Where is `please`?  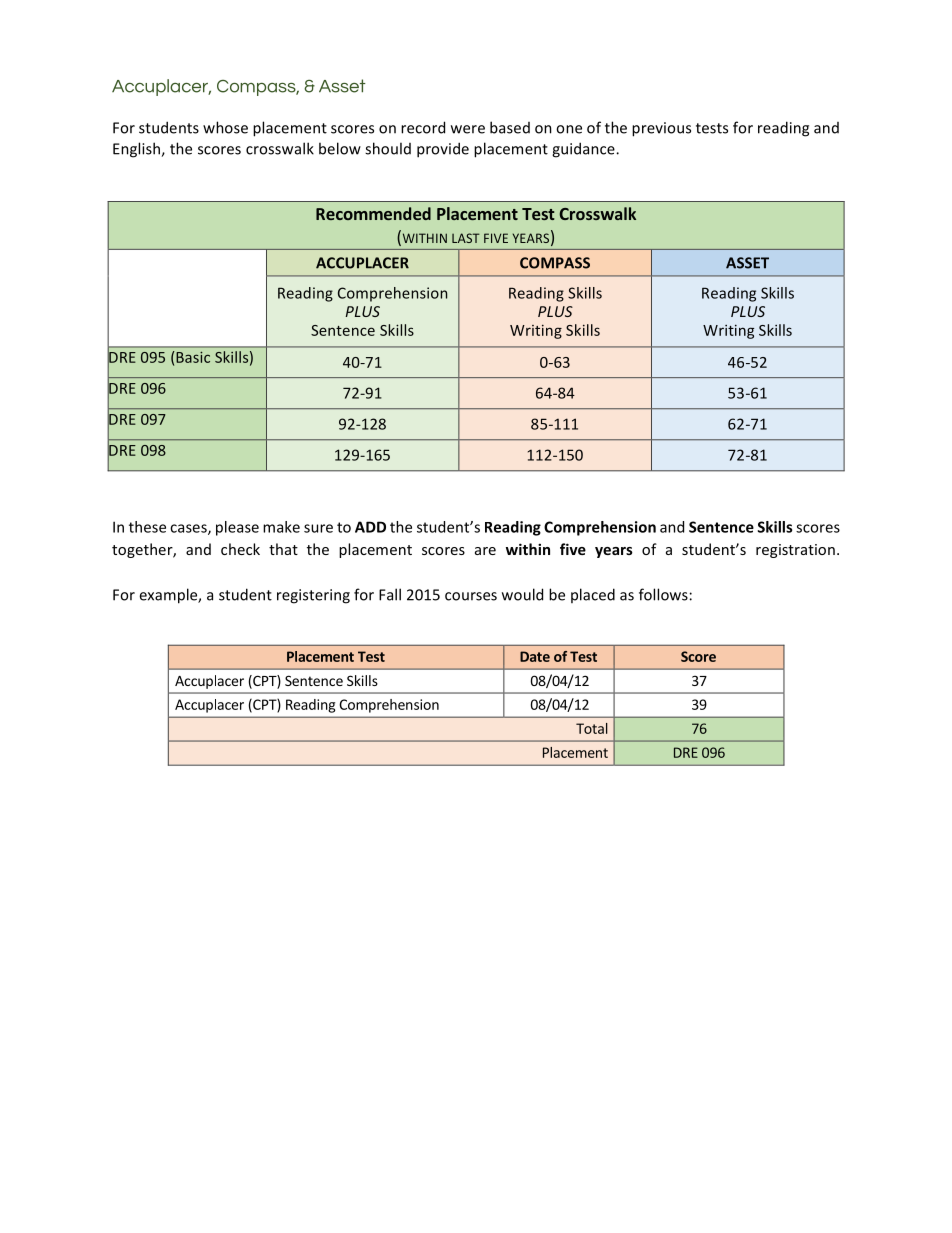 please is located at coordinates (237, 528).
